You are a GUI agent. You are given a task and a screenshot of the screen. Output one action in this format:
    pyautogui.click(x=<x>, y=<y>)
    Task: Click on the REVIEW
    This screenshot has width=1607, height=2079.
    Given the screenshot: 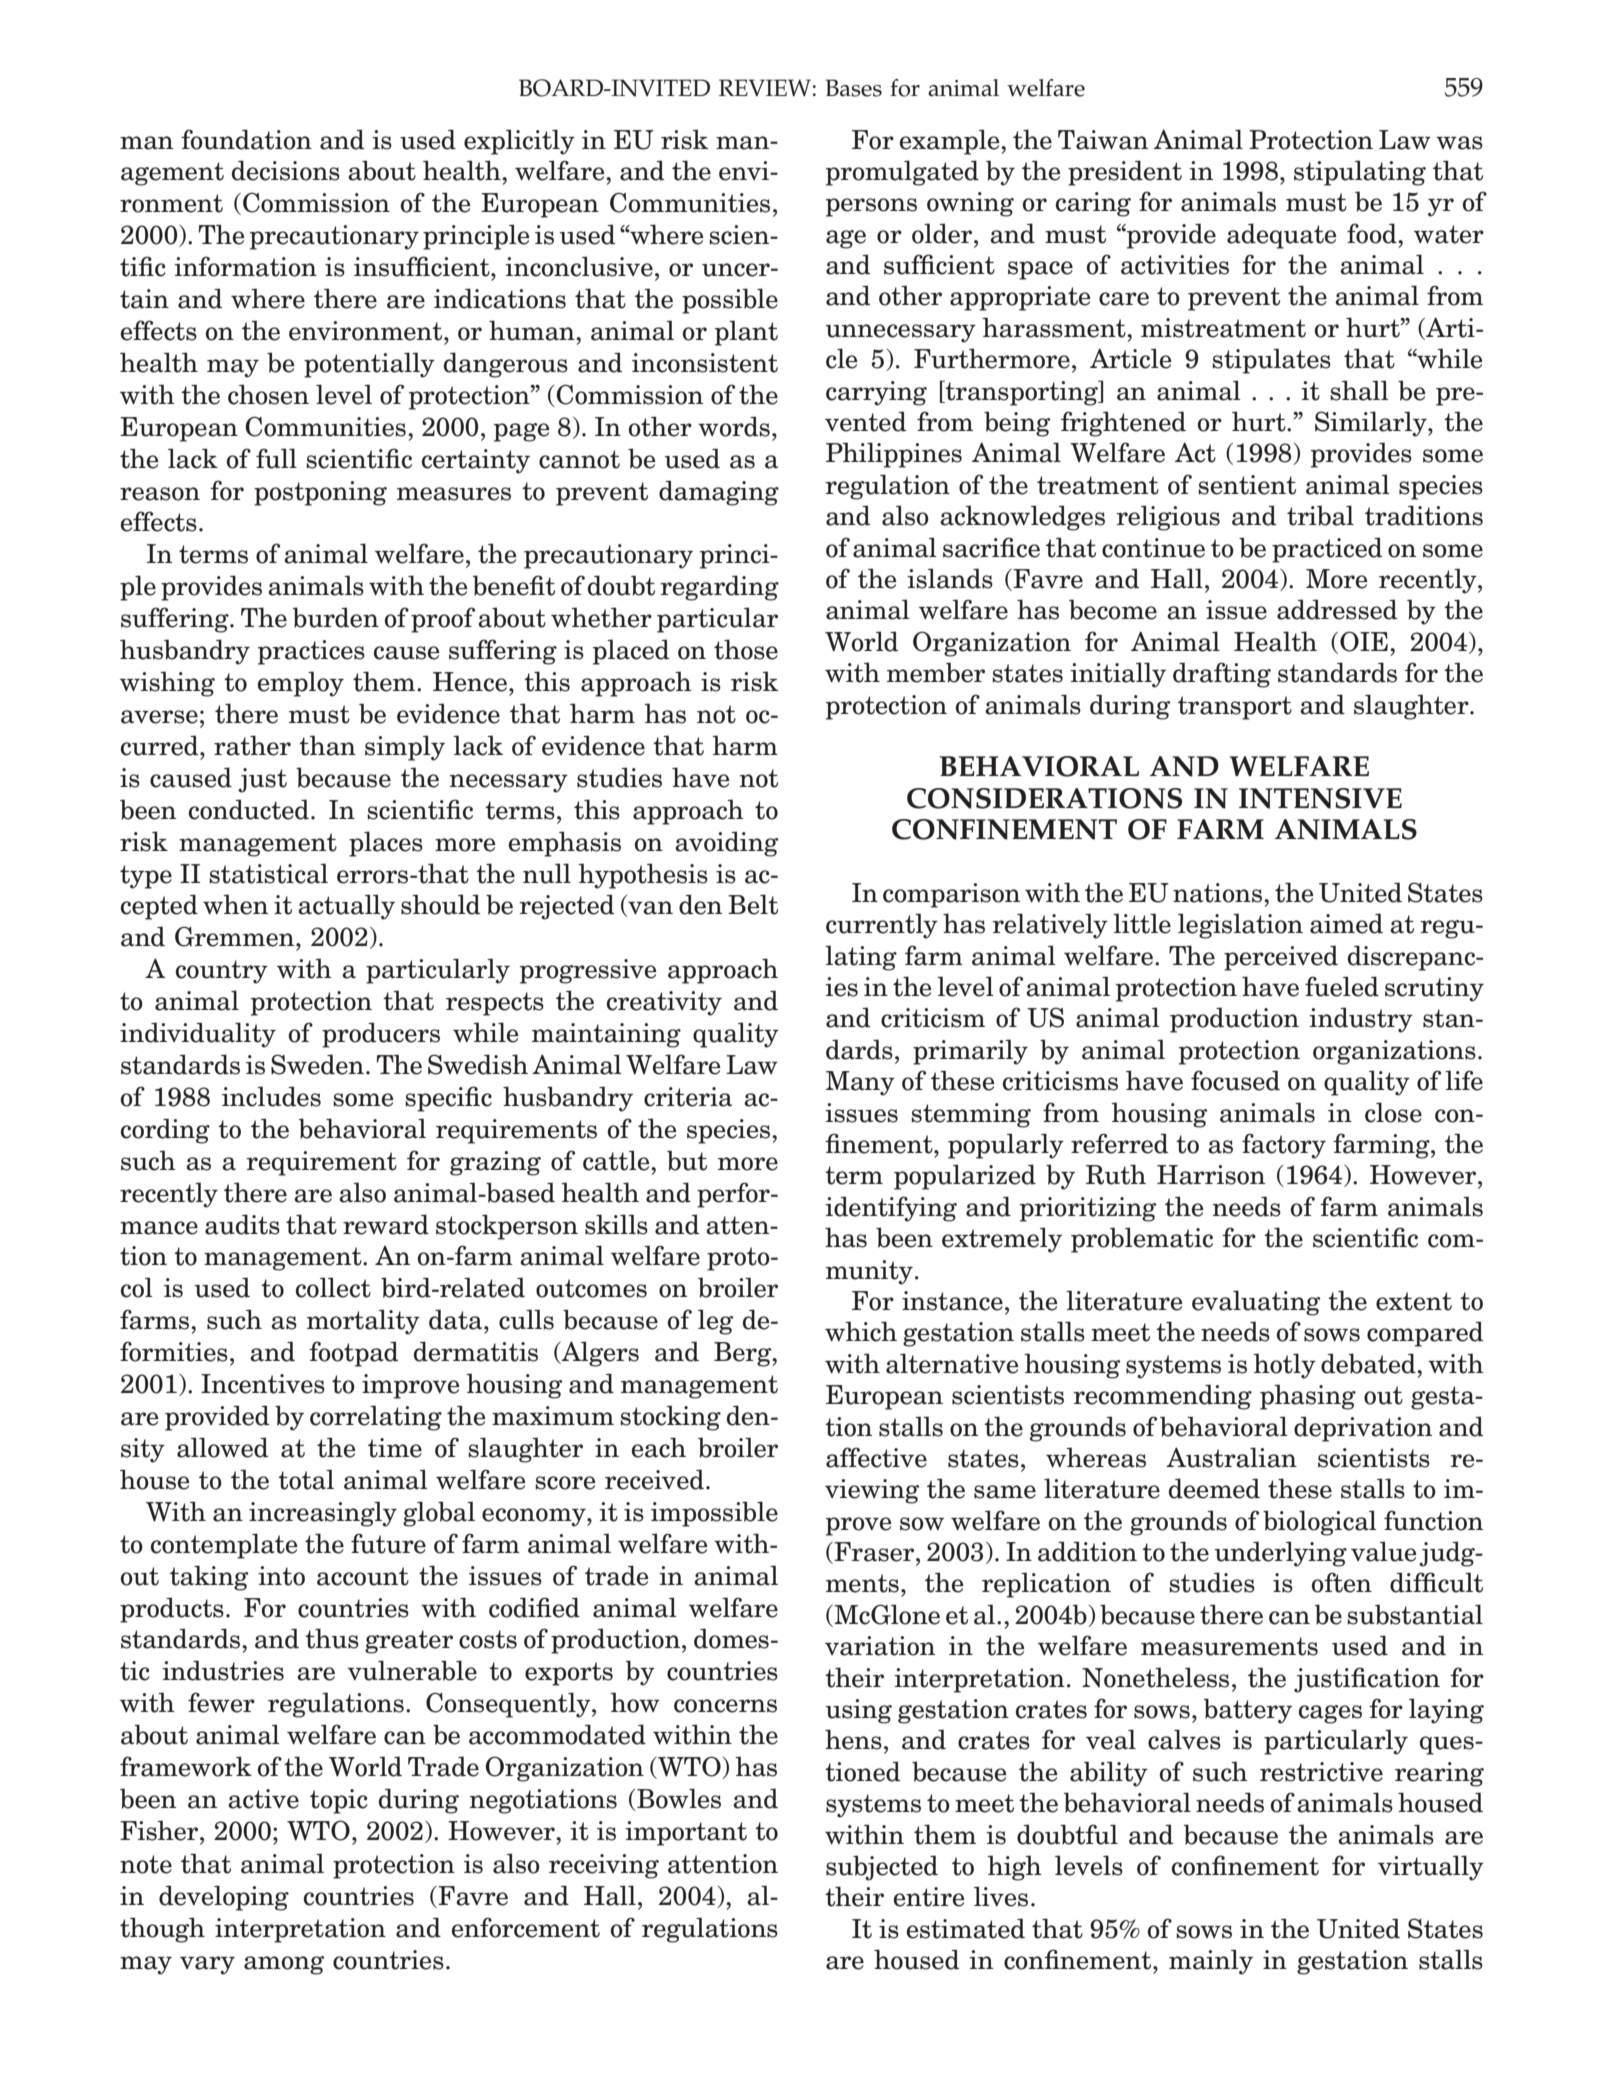 What is the action you would take?
    pyautogui.click(x=765, y=87)
